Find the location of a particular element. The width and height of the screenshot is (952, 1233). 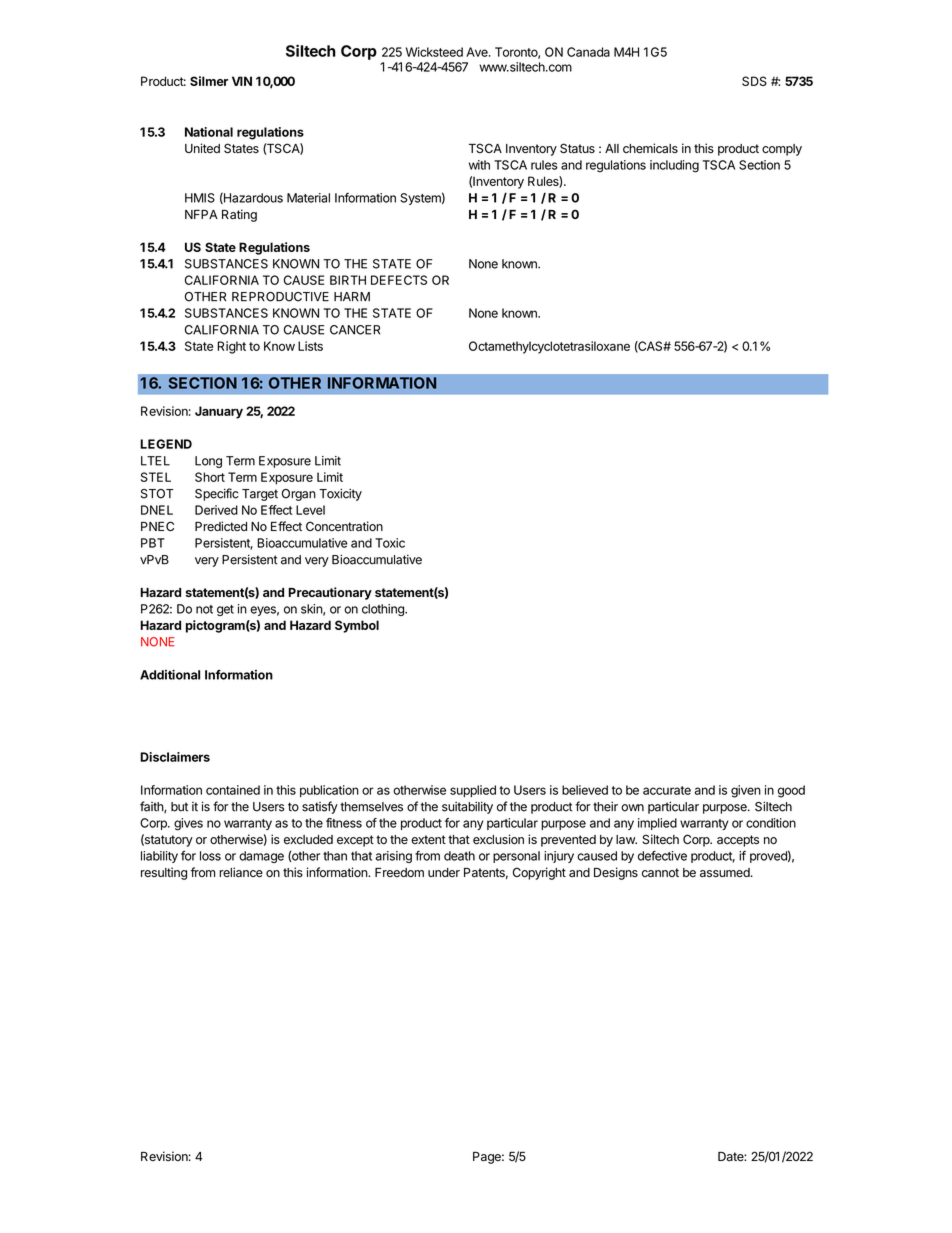

VIN is located at coordinates (242, 81).
